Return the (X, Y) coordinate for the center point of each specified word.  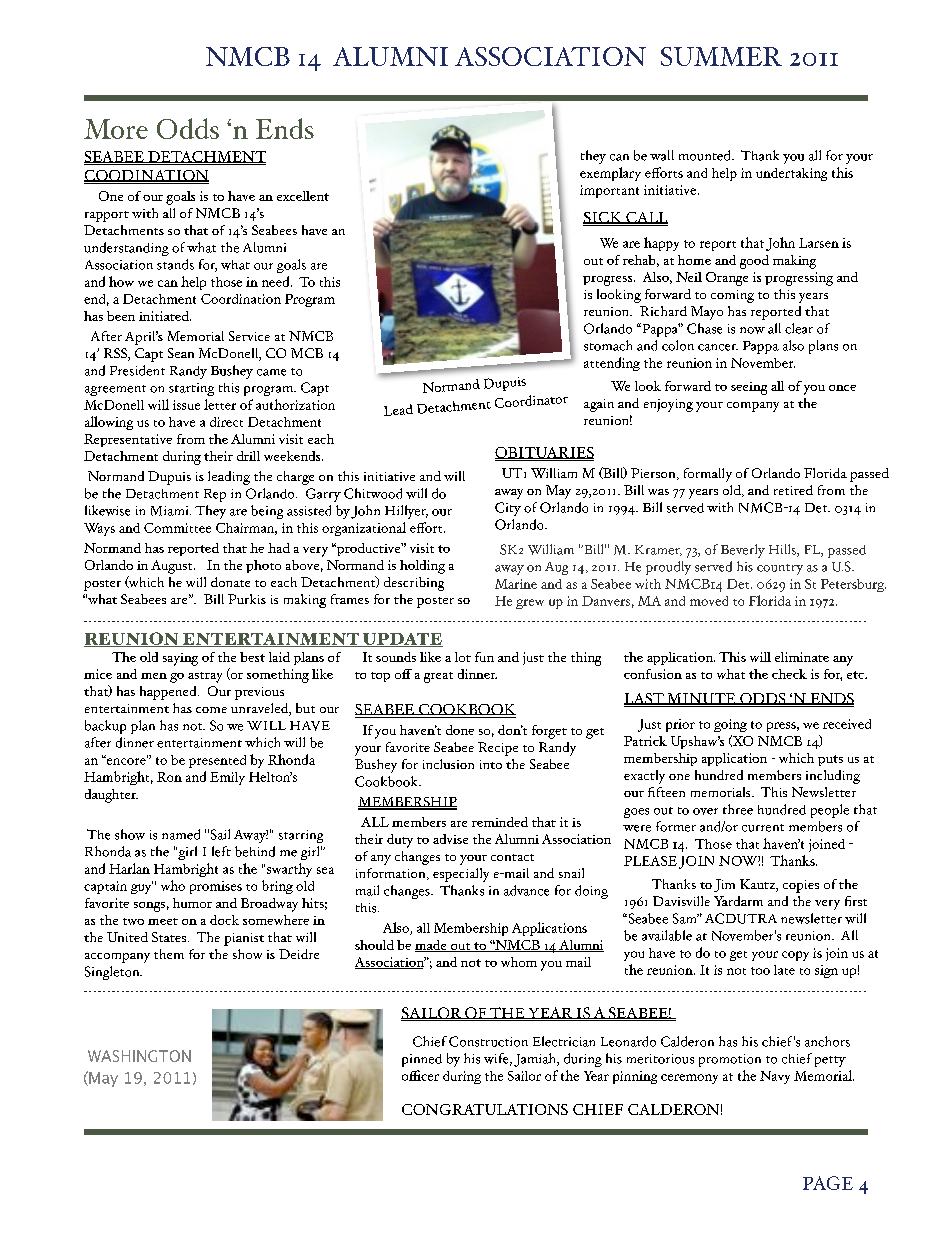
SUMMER (721, 56)
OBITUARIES (544, 454)
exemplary (610, 174)
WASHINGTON (139, 1056)
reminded (500, 822)
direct (226, 422)
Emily (227, 778)
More (116, 129)
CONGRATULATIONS (485, 1109)
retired (793, 490)
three (738, 809)
